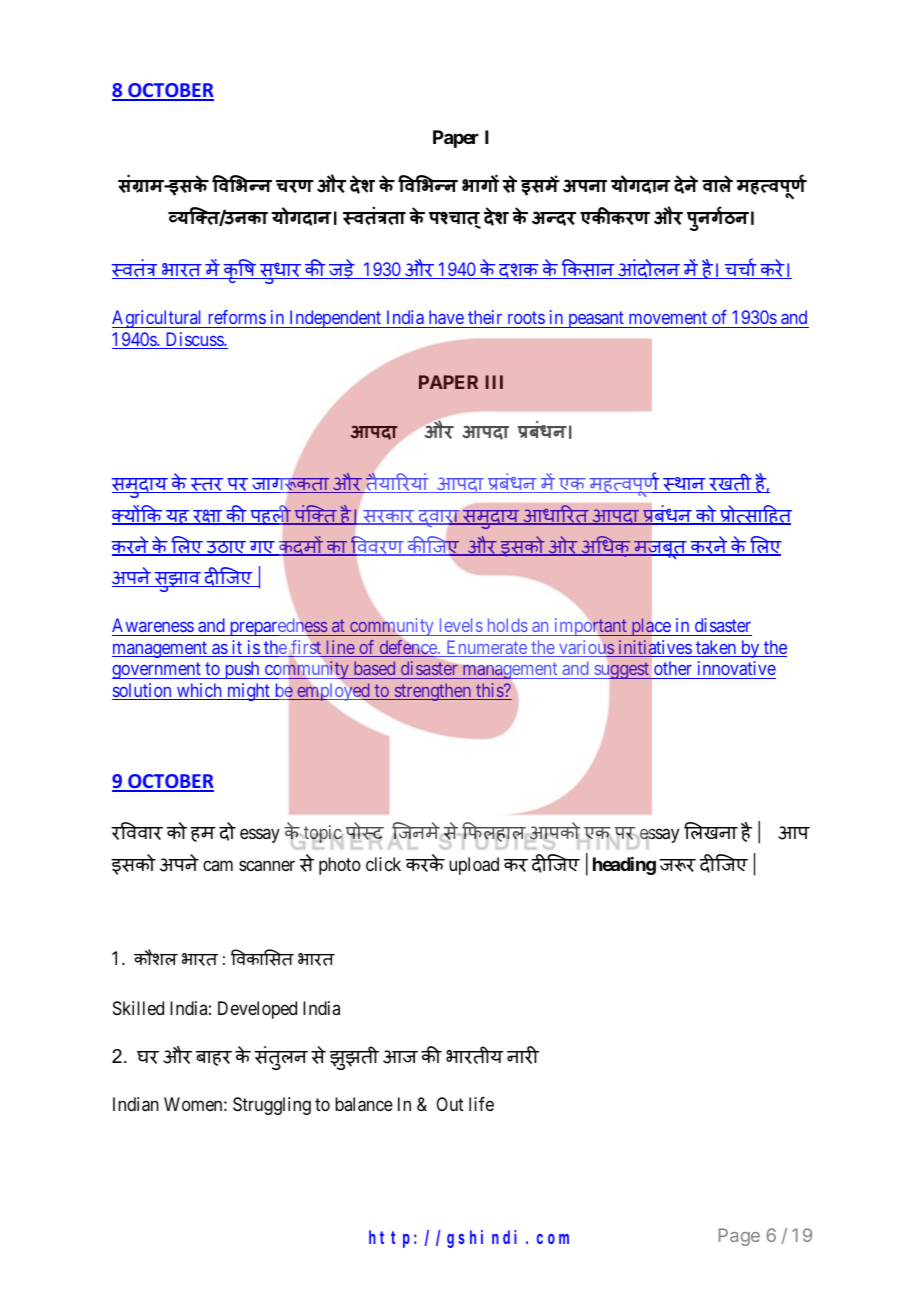  Describe the element at coordinates (474, 866) in the document. I see `upload` at that location.
